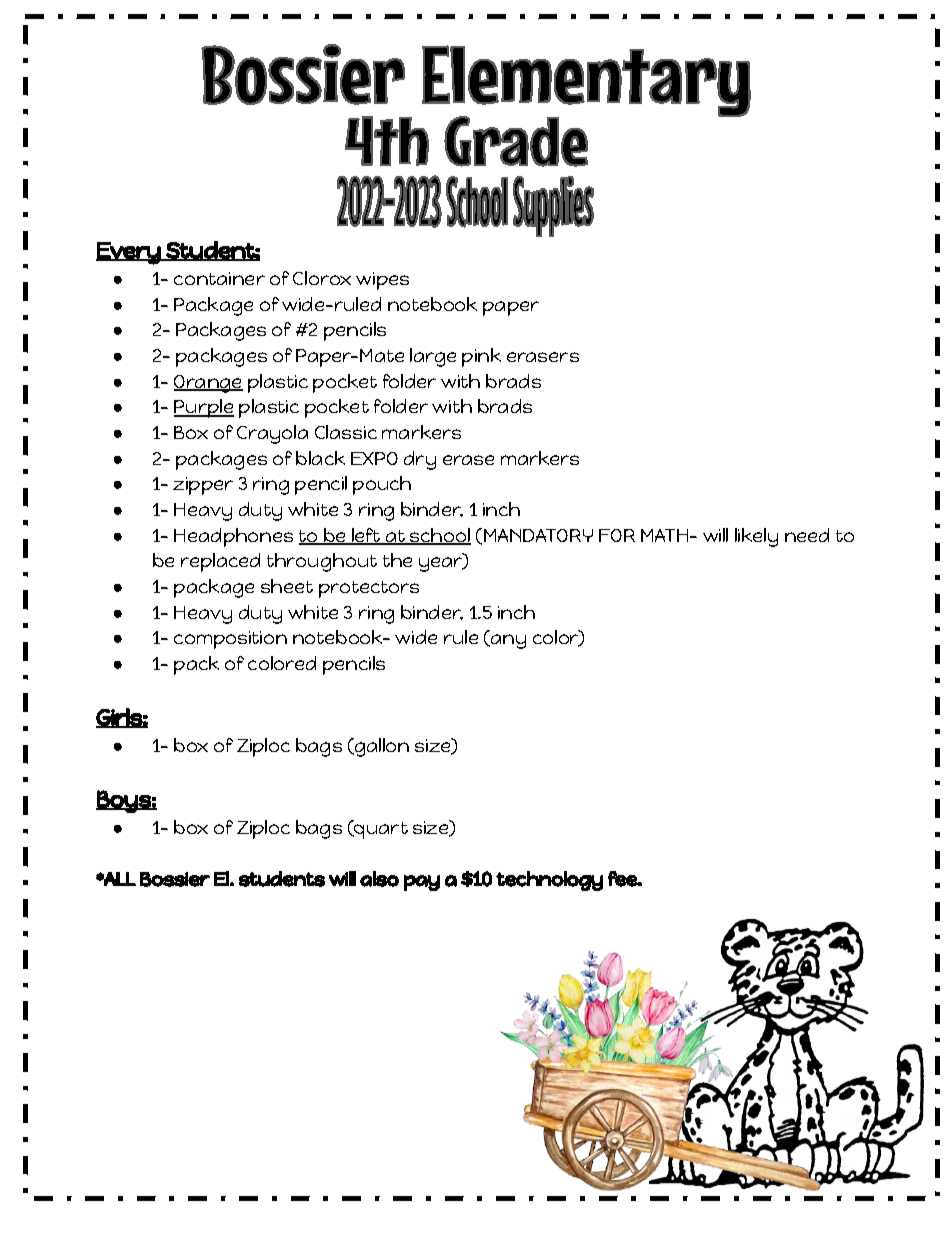  Describe the element at coordinates (422, 883) in the screenshot. I see `pay` at that location.
